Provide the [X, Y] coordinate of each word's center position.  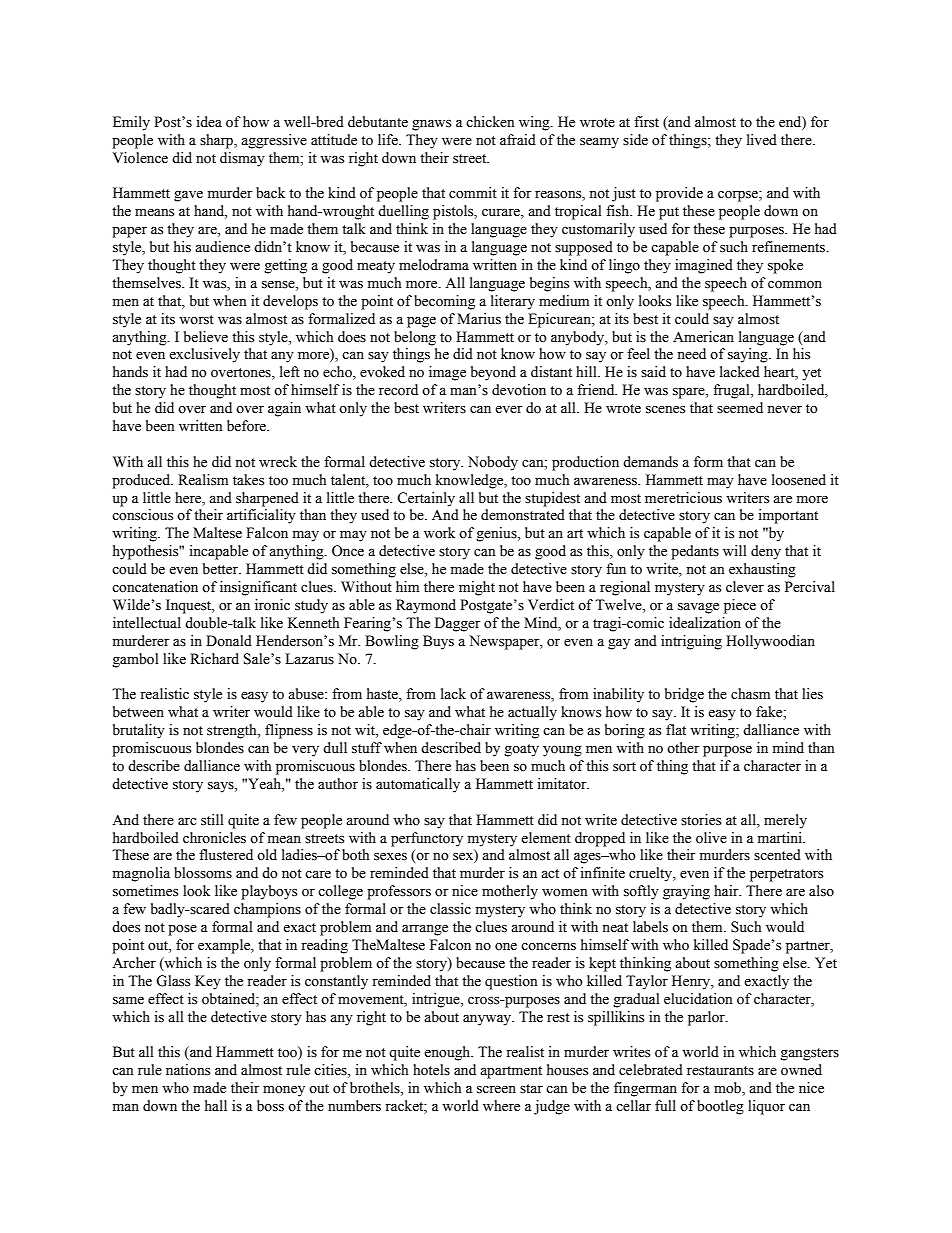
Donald [229, 641]
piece [740, 606]
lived [762, 140]
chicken [490, 122]
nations [188, 1070]
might [477, 588]
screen [496, 1090]
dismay [242, 159]
